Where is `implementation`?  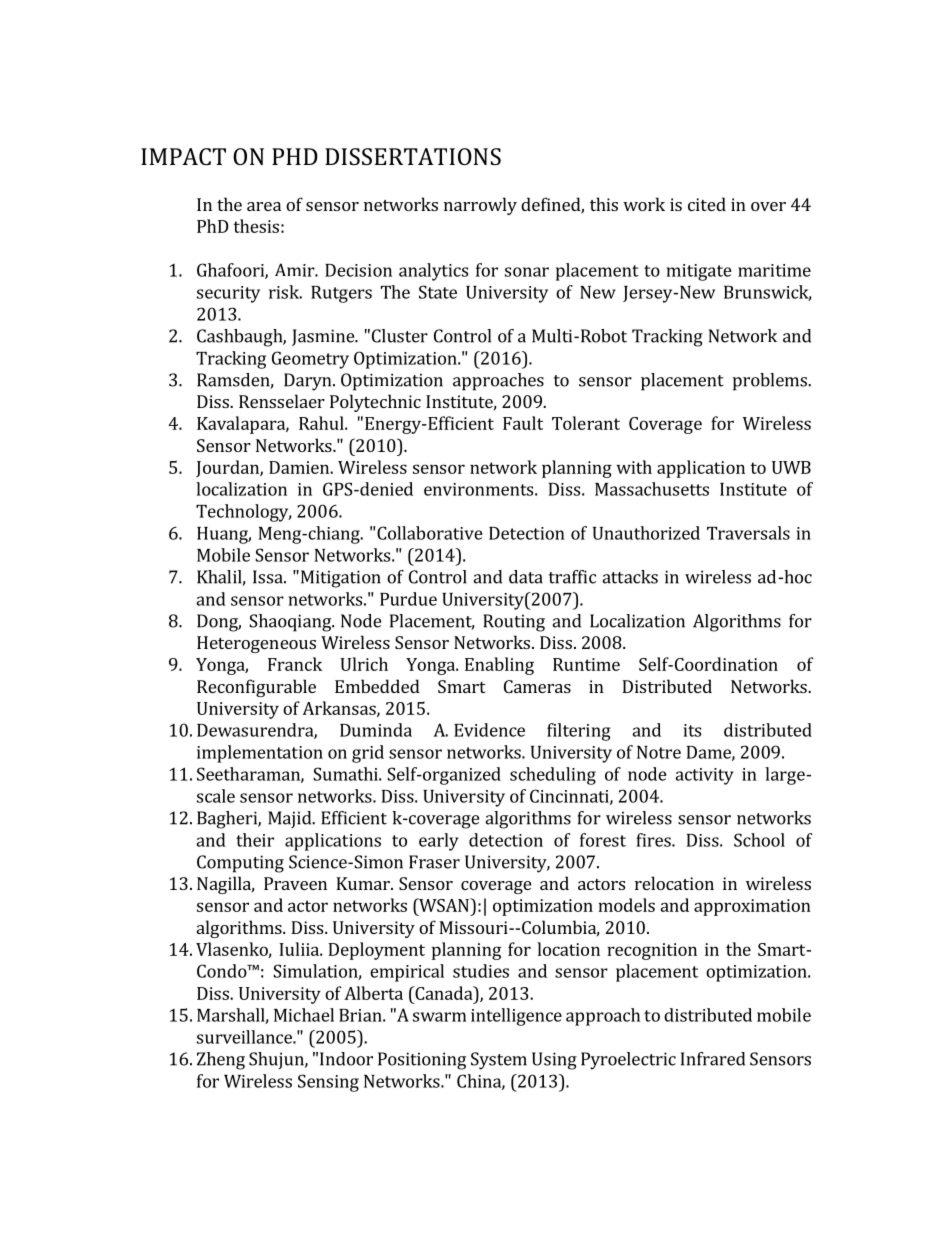
implementation is located at coordinates (260, 754).
